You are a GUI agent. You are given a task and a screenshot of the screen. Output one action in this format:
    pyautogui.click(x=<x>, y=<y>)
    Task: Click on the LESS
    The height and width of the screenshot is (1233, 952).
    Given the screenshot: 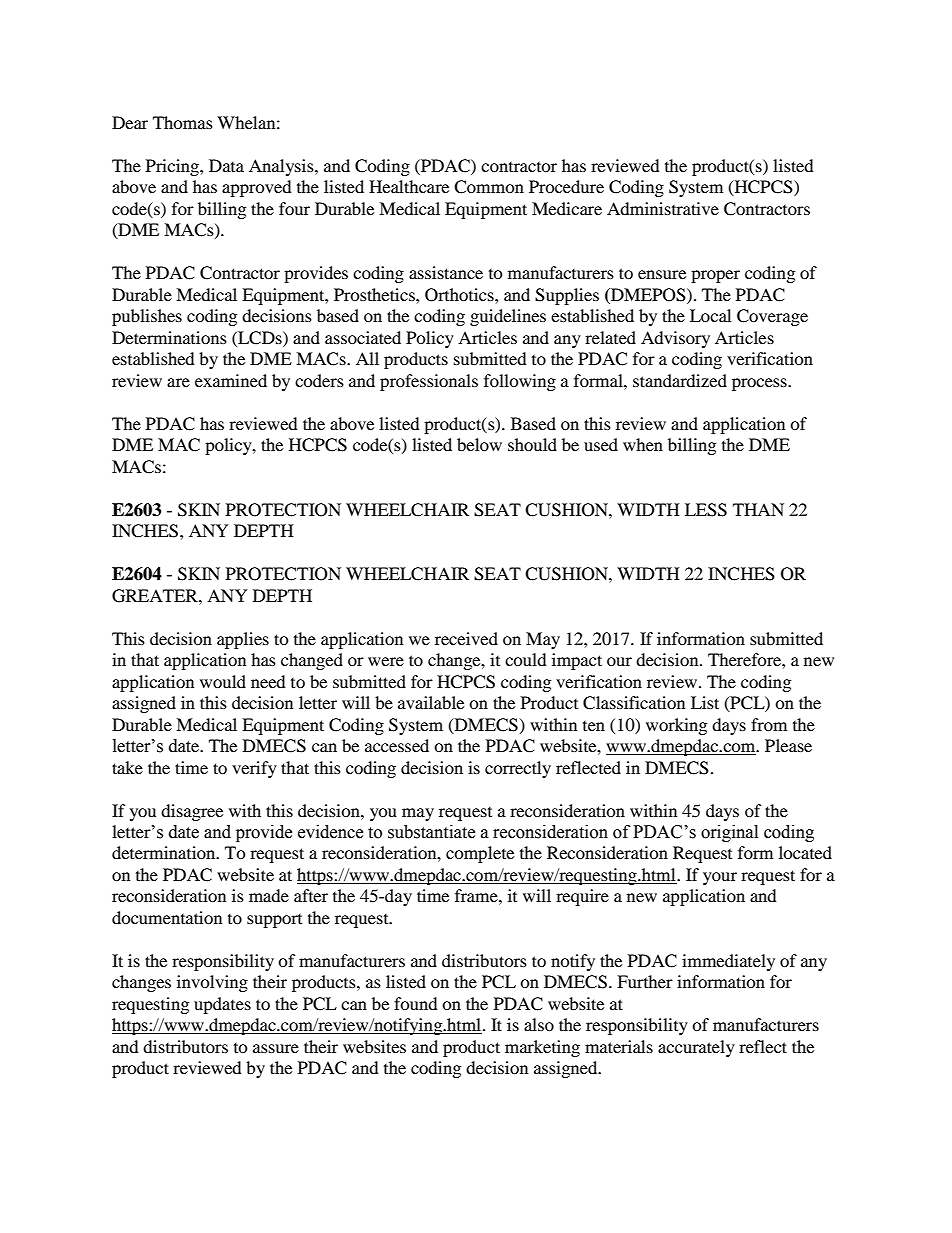 What is the action you would take?
    pyautogui.click(x=706, y=510)
